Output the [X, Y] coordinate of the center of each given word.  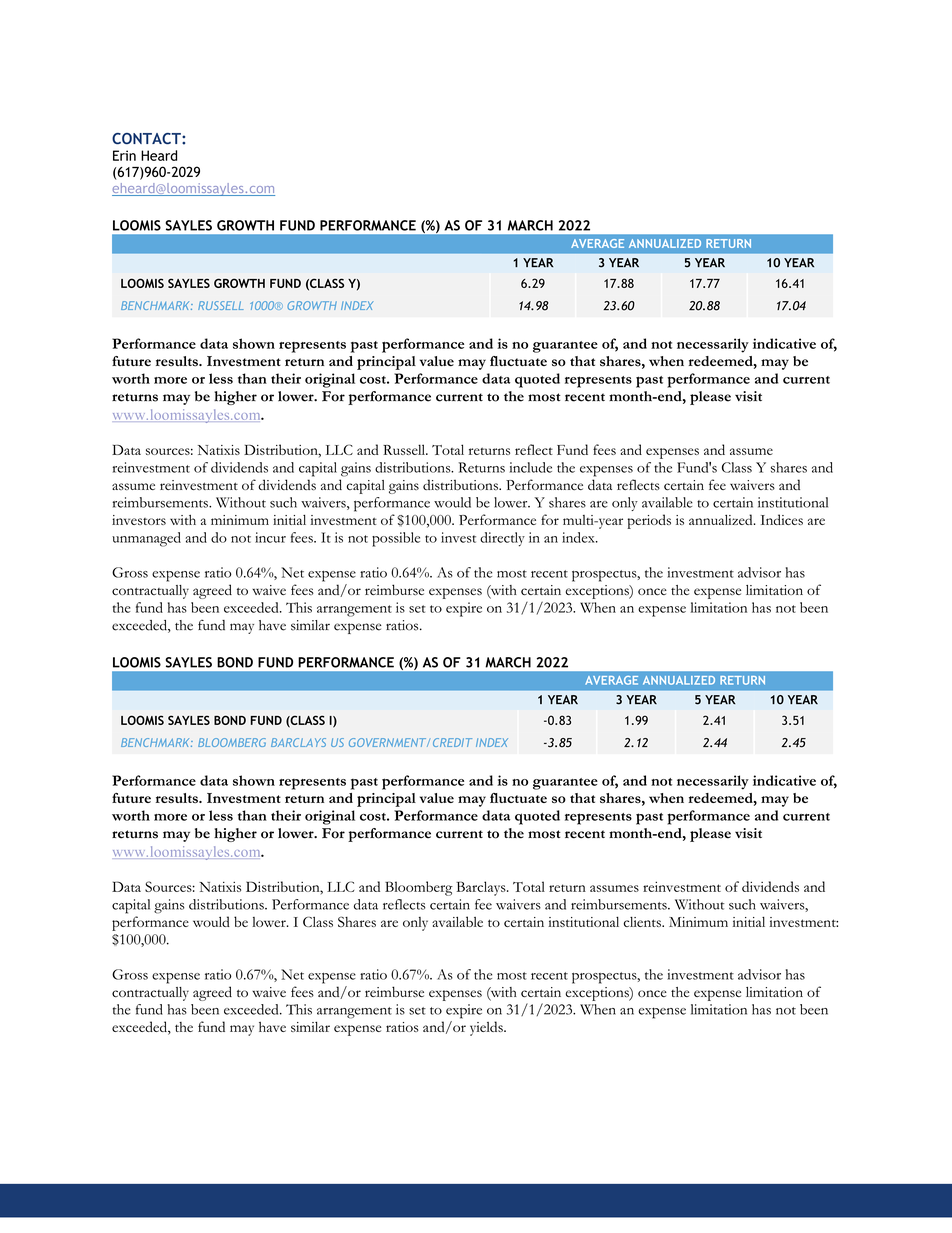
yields [487, 1028]
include [530, 467]
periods [649, 521]
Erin [124, 155]
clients [643, 922]
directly [502, 539]
